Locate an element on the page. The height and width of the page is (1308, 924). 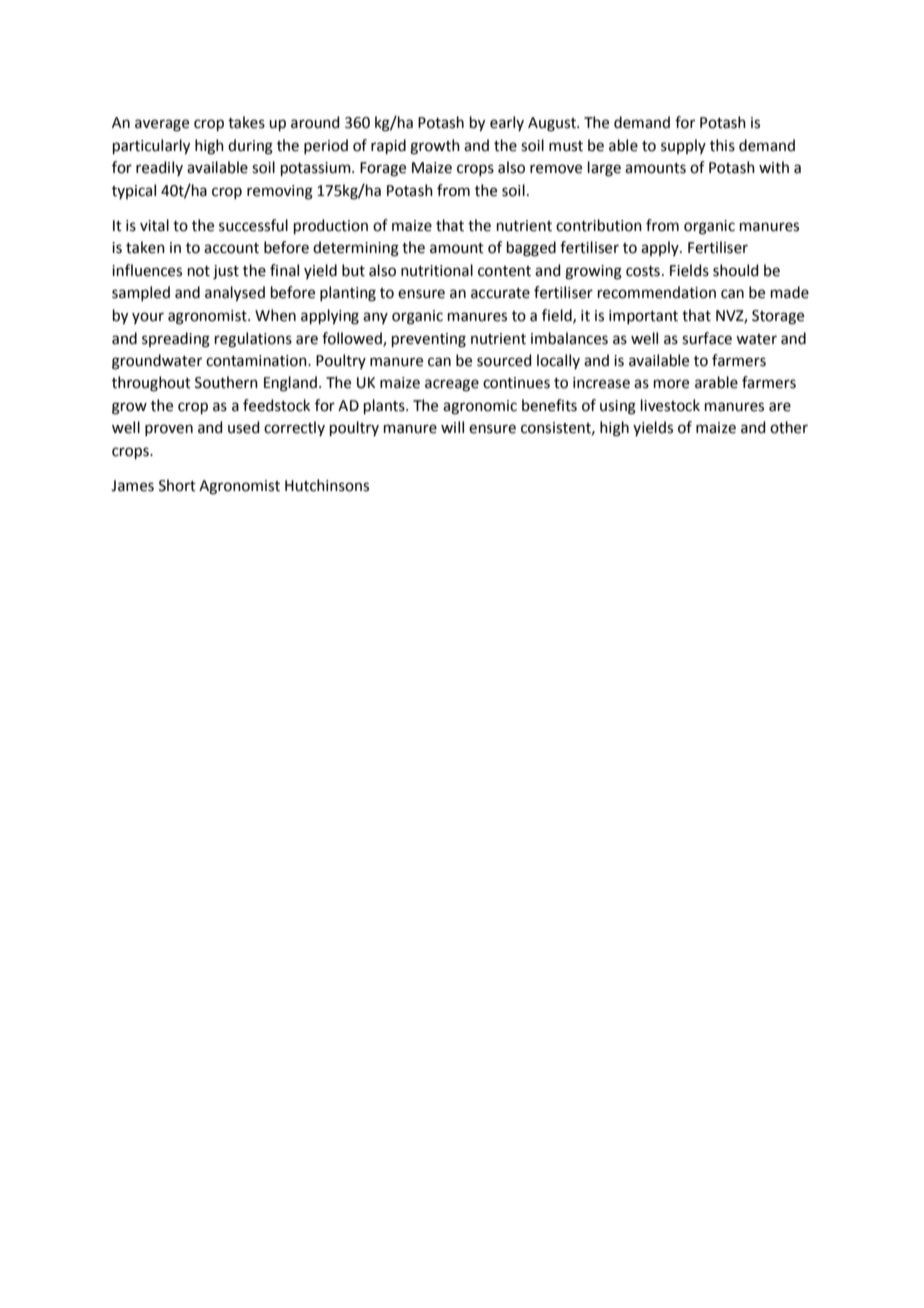
bagged is located at coordinates (531, 249).
